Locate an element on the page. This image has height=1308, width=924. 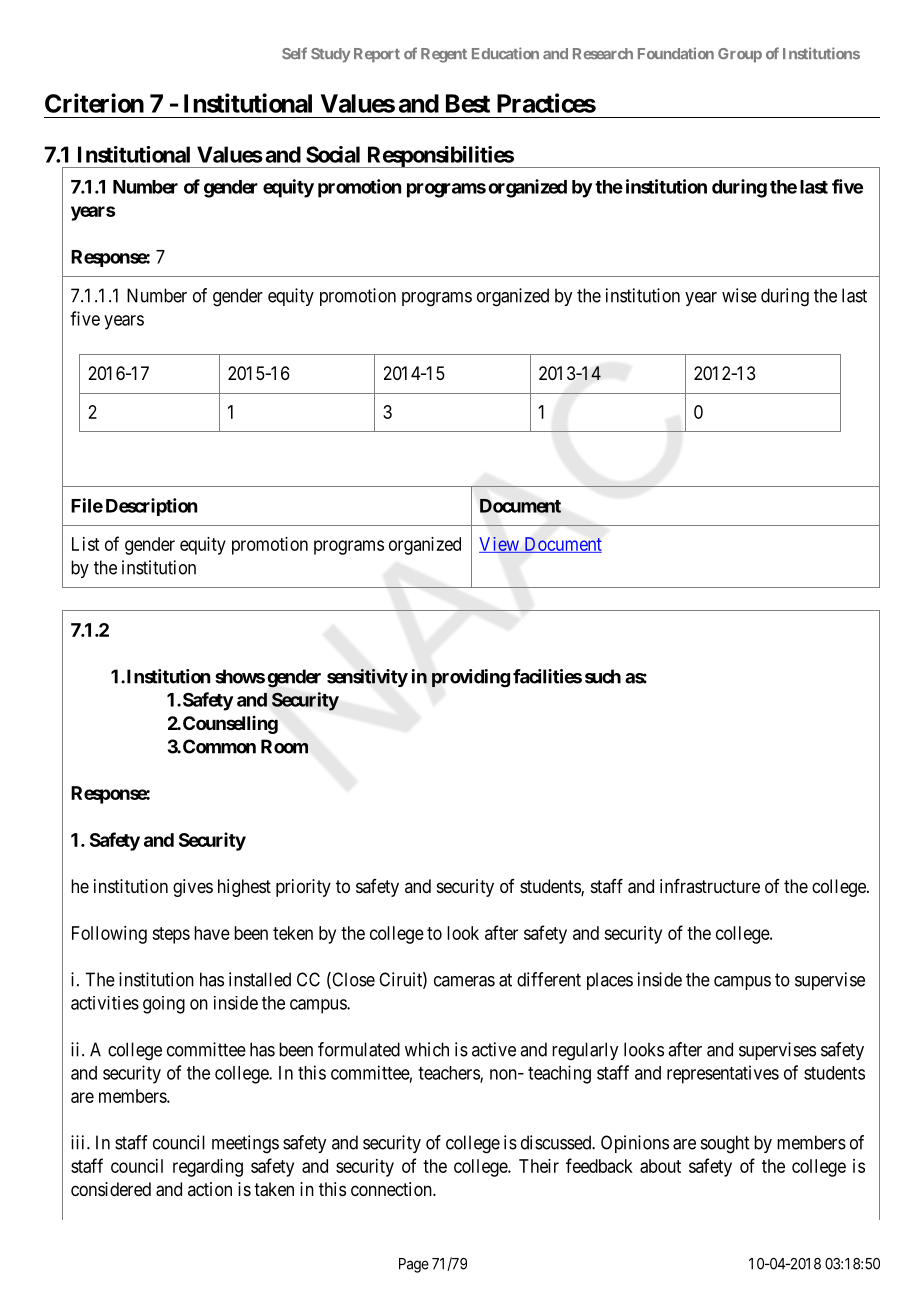
Foundation is located at coordinates (676, 53).
